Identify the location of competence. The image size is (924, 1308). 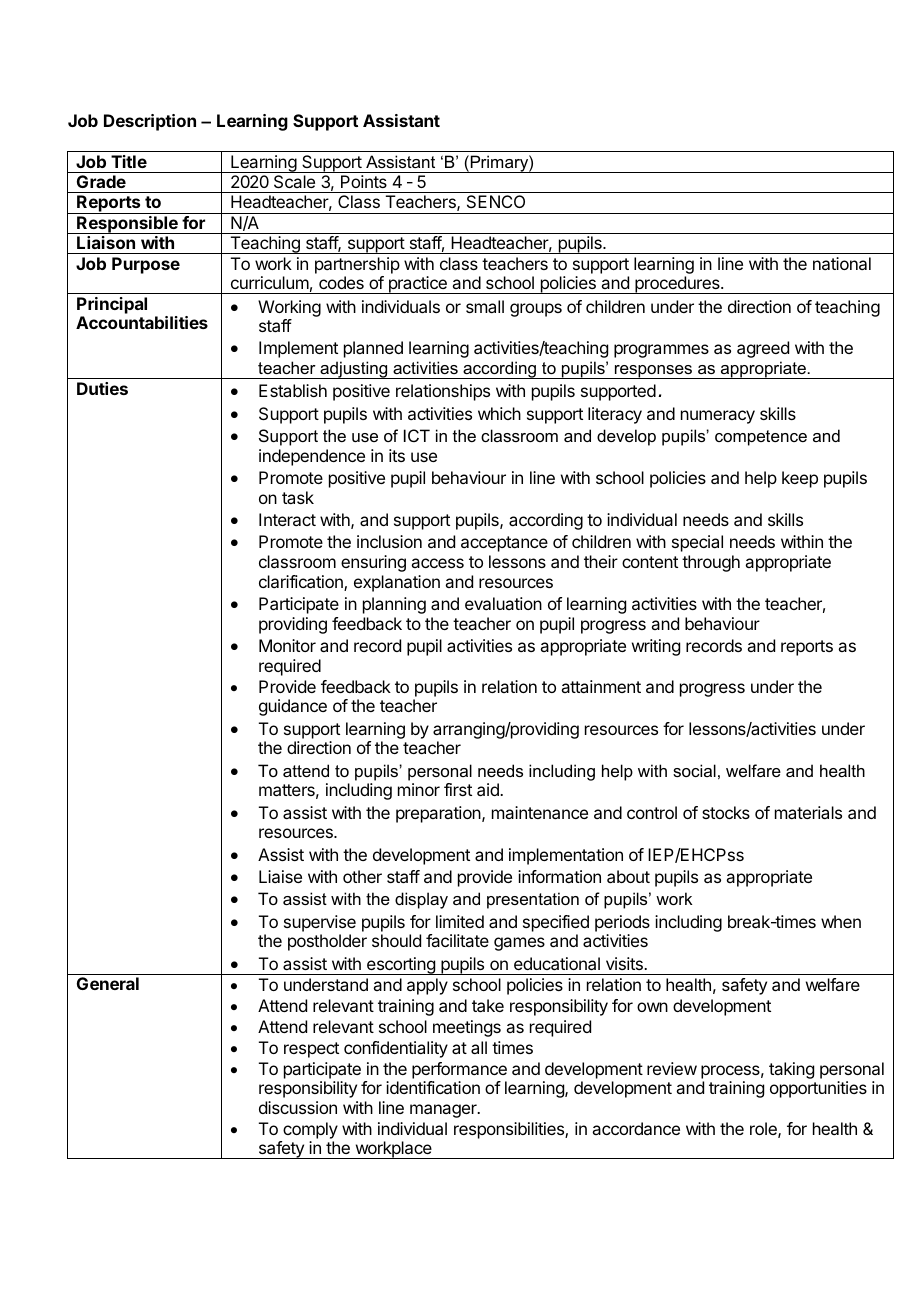
(761, 438).
